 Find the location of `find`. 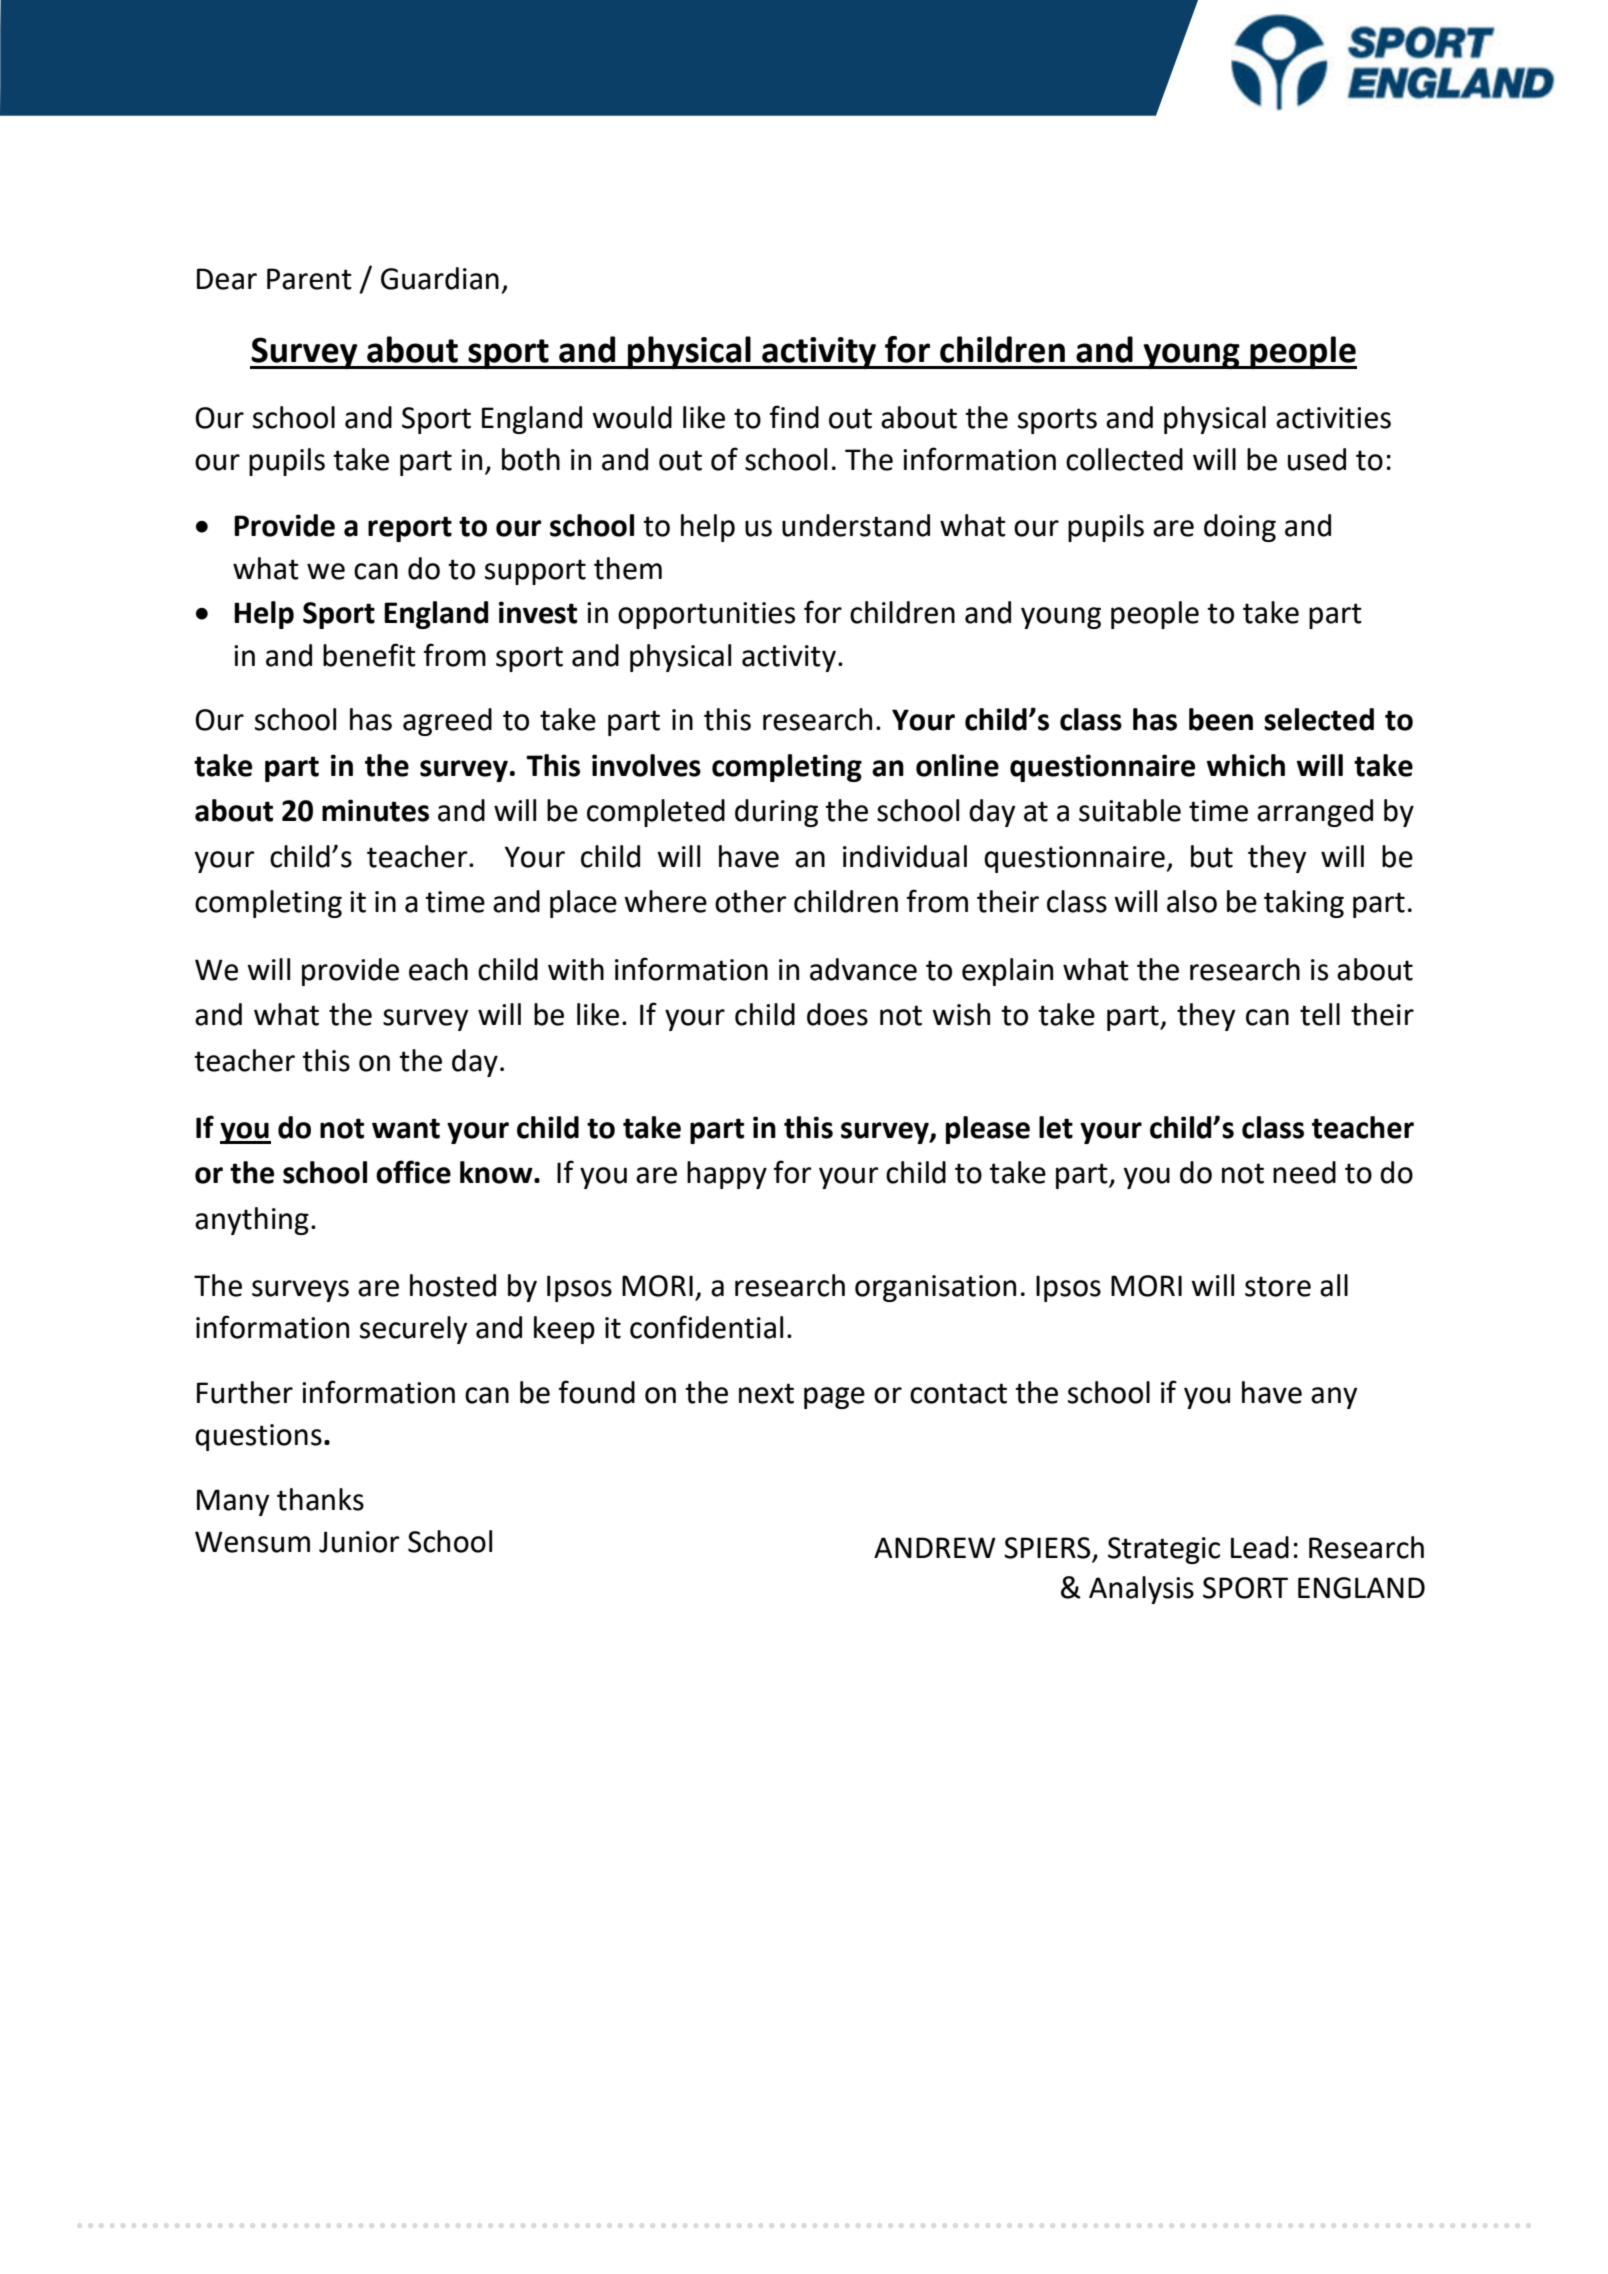

find is located at coordinates (794, 417).
